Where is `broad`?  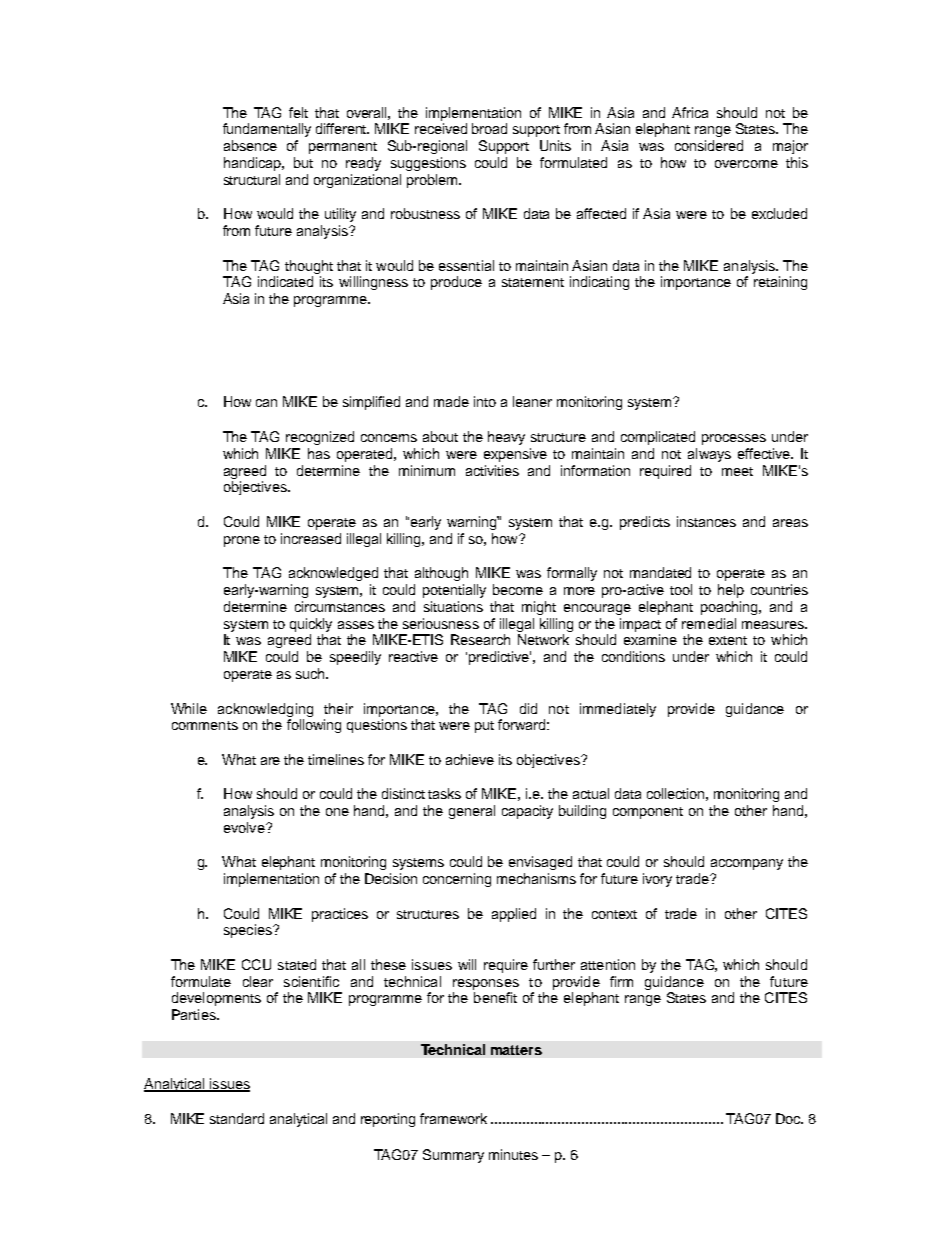
broad is located at coordinates (489, 128).
